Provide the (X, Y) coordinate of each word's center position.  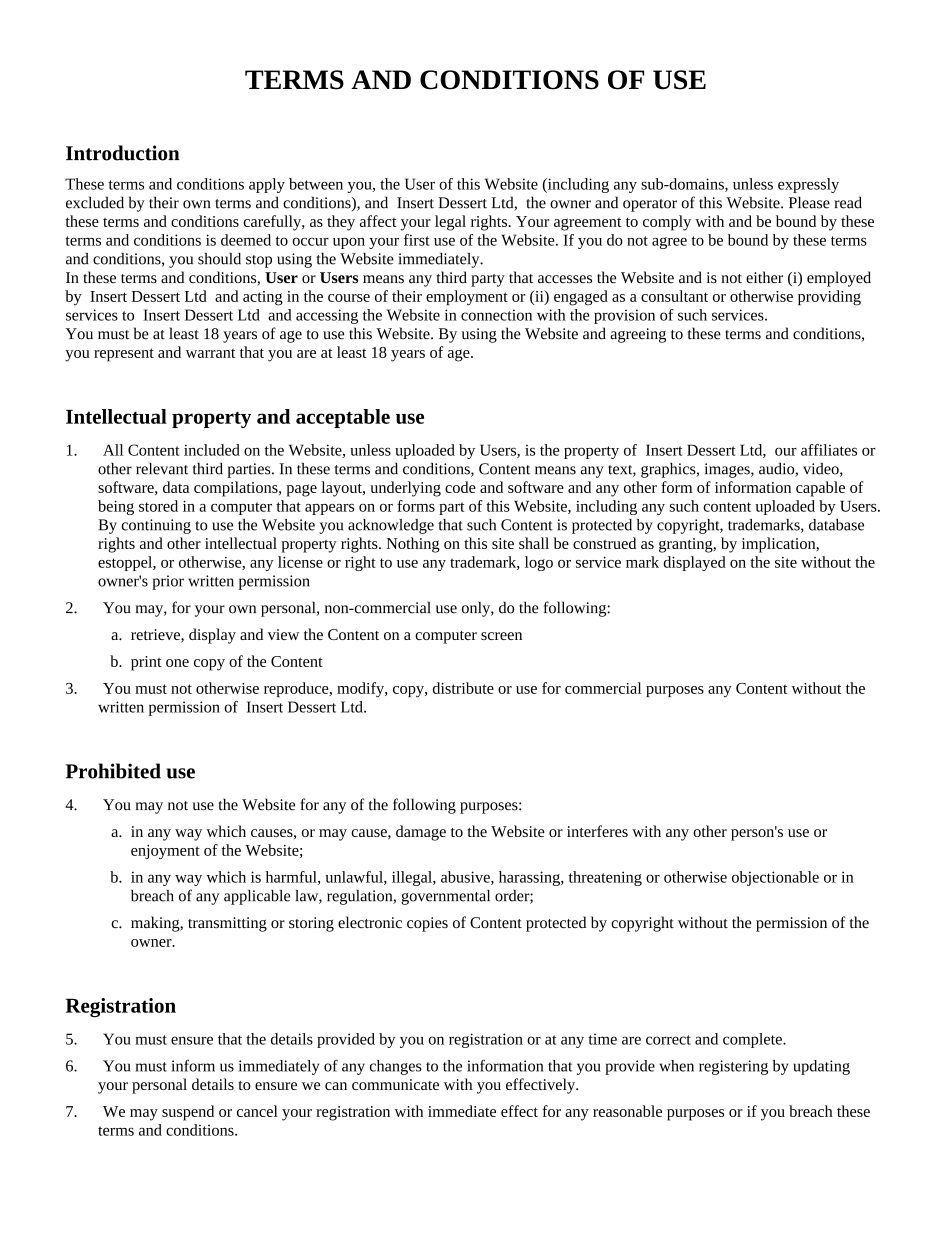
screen (501, 636)
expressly (808, 185)
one (177, 663)
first (416, 240)
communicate (395, 1084)
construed (604, 543)
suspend (188, 1113)
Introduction (123, 153)
